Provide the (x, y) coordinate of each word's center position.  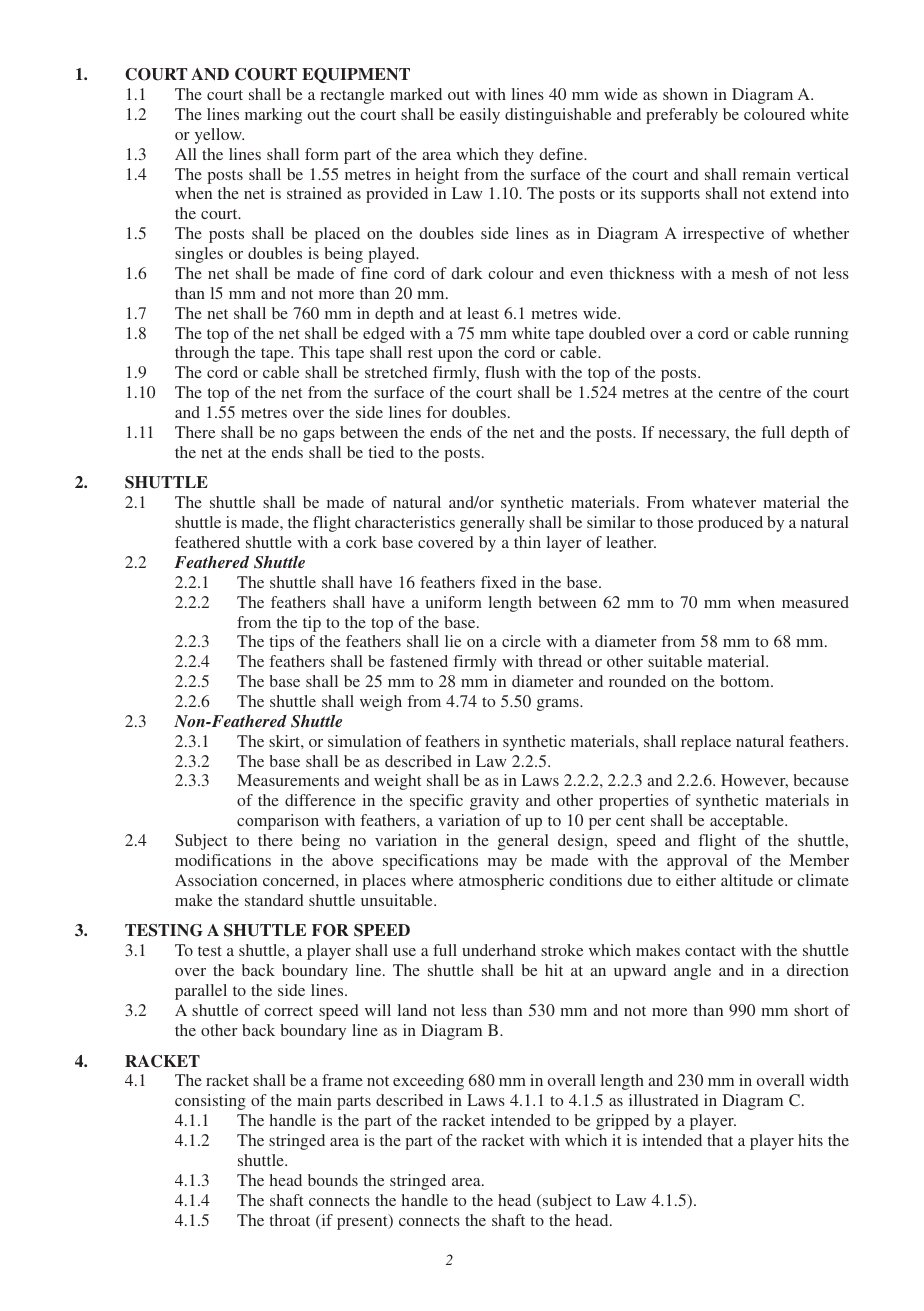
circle (521, 641)
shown (685, 94)
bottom (746, 681)
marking (273, 116)
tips (282, 643)
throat (290, 1220)
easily (480, 116)
